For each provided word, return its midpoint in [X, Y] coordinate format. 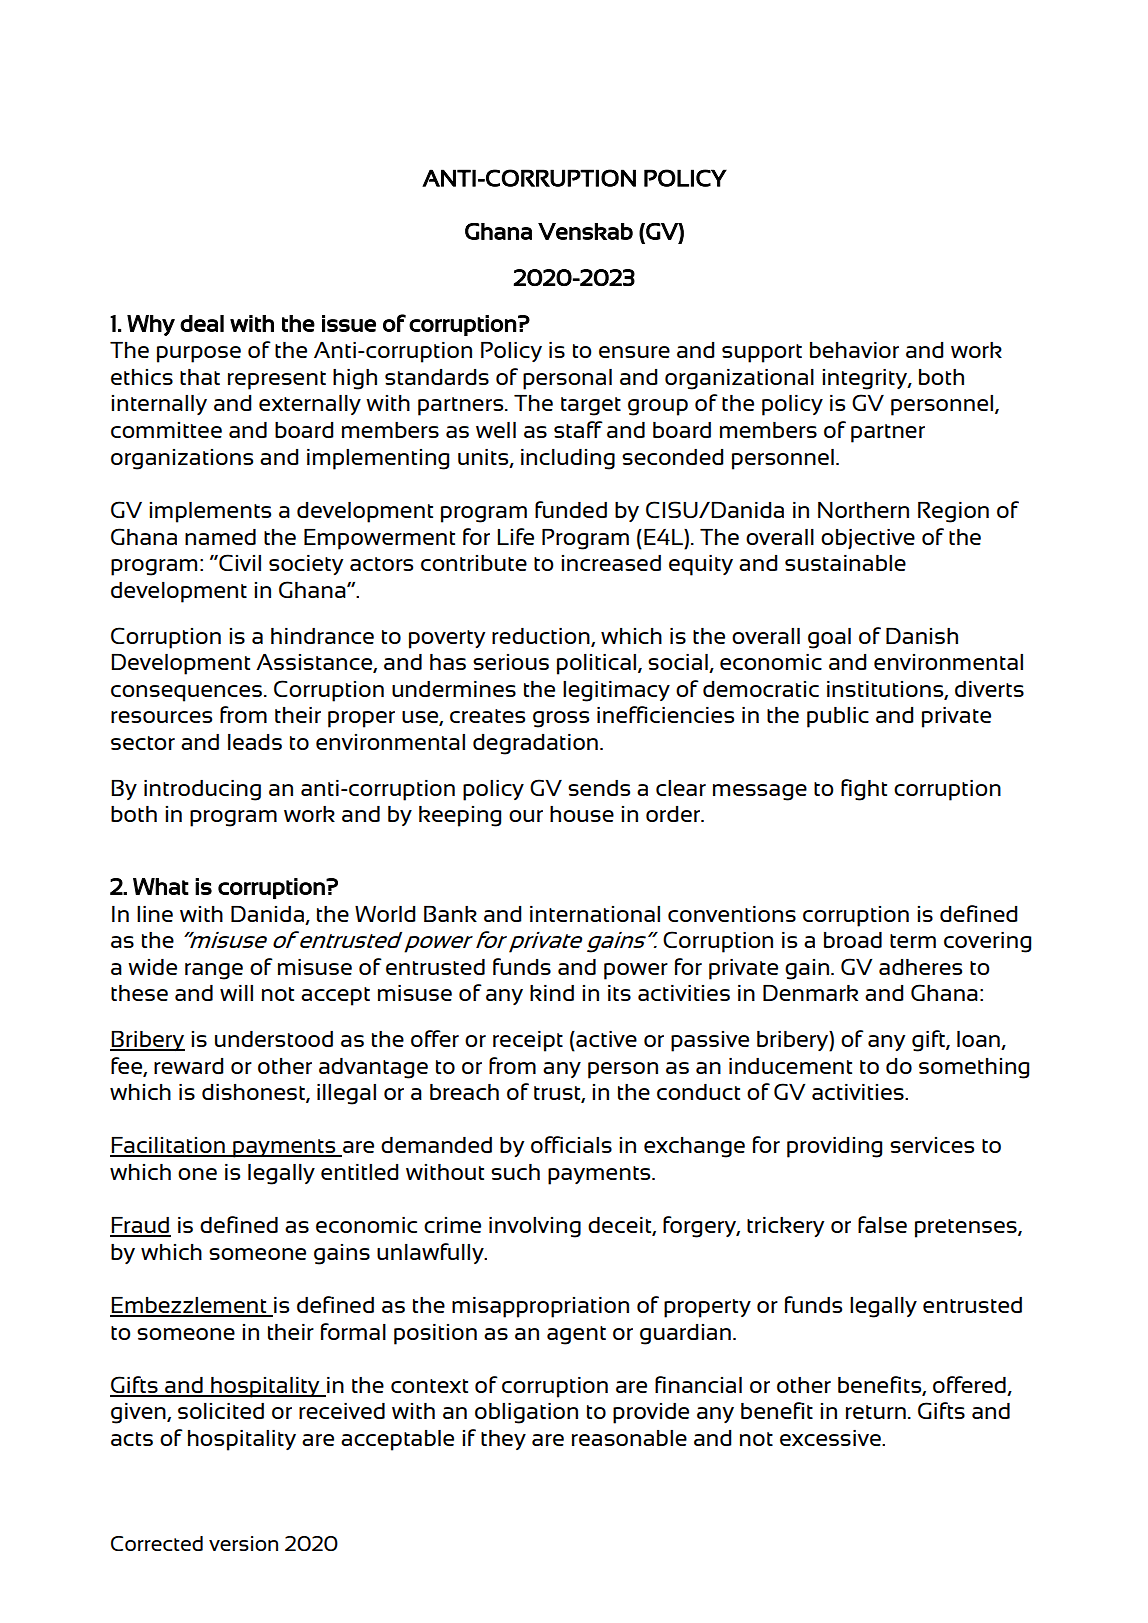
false [882, 1224]
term [913, 941]
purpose [199, 354]
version [243, 1543]
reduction [542, 637]
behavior [854, 350]
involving [535, 1227]
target [591, 406]
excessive [831, 1438]
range [214, 971]
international [595, 914]
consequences [188, 693]
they [503, 1440]
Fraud [140, 1226]
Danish [922, 636]
